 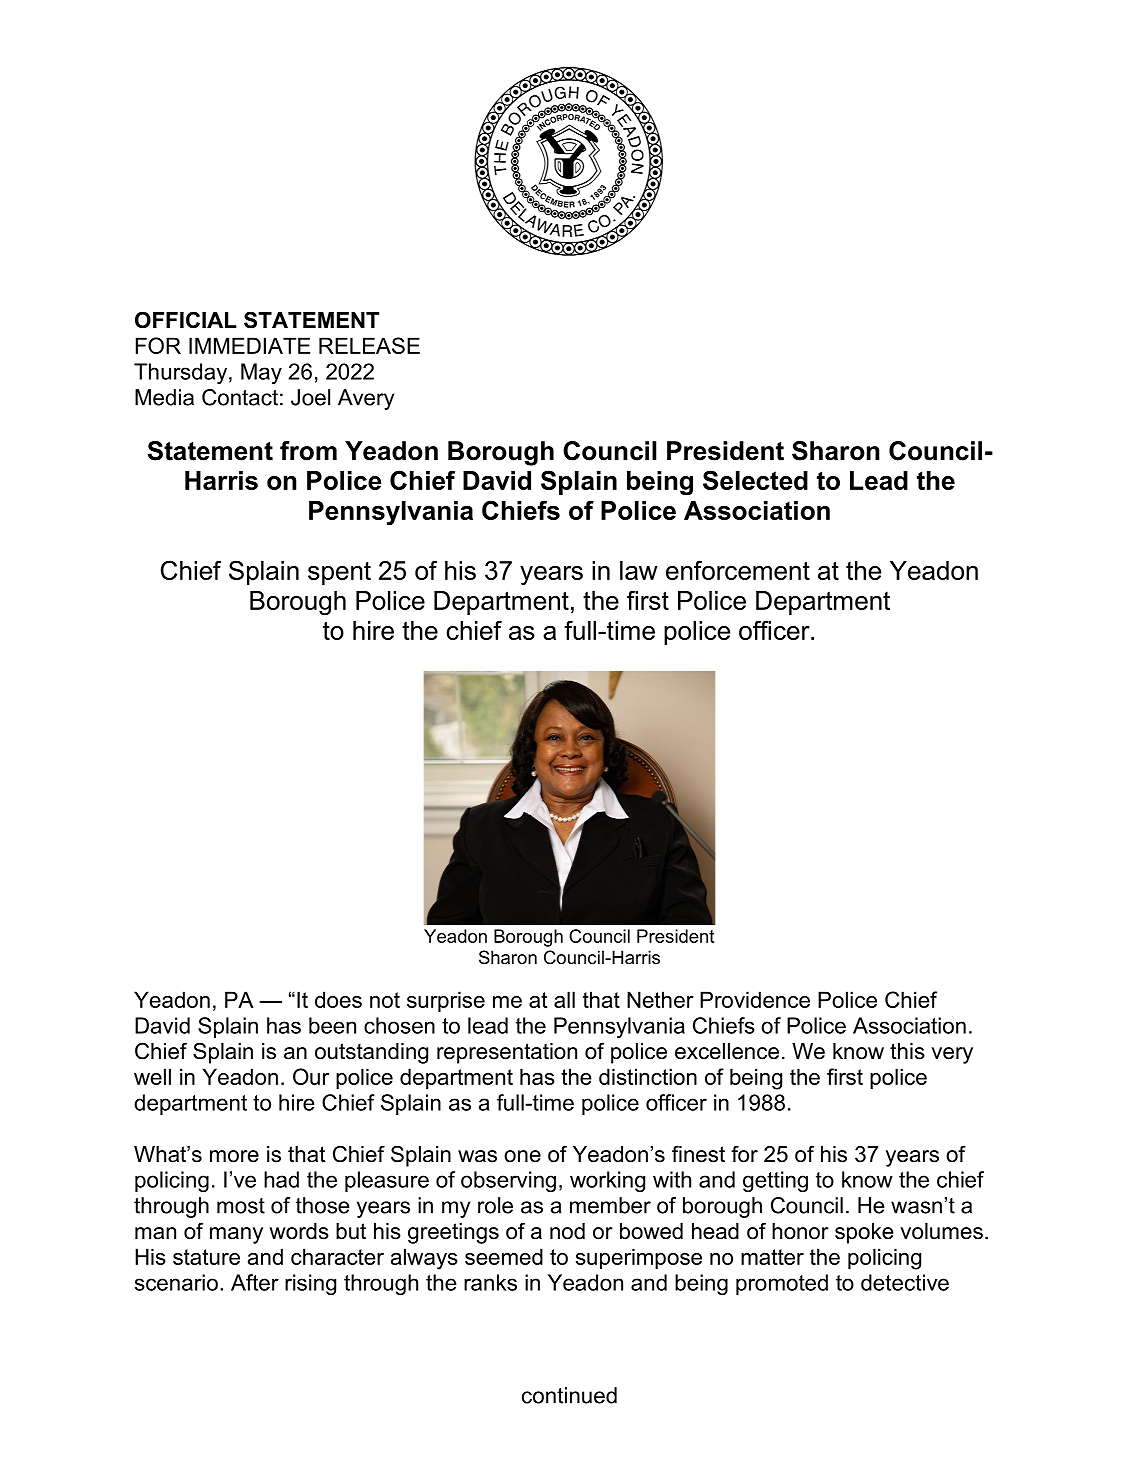 What do you see at coordinates (564, 999) in the image?
I see `all` at bounding box center [564, 999].
